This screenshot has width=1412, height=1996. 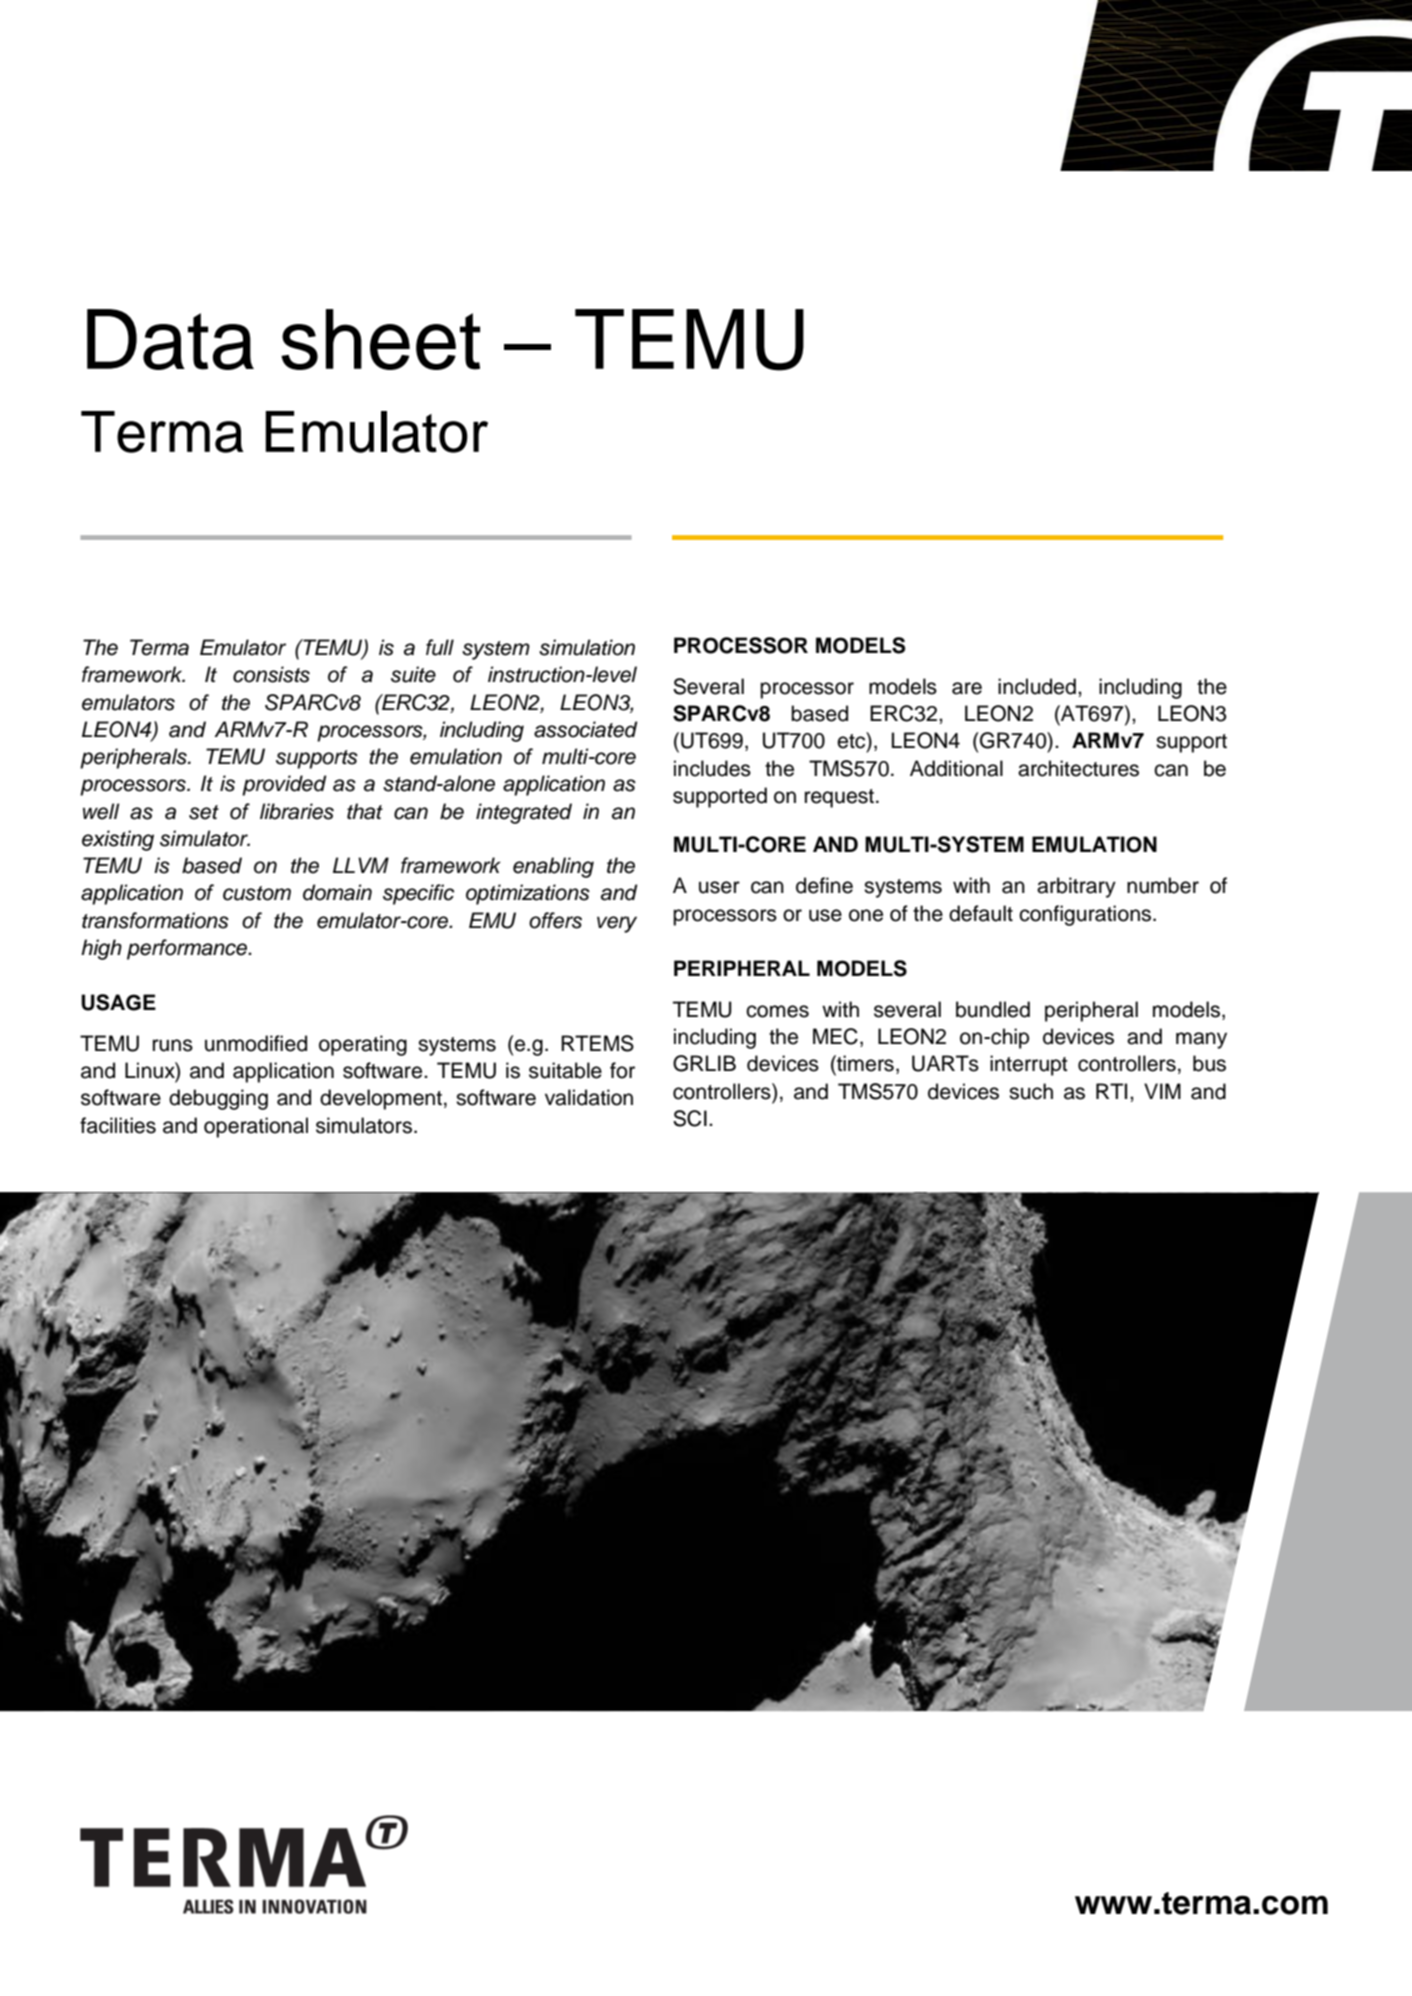 I want to click on associated, so click(x=586, y=729).
